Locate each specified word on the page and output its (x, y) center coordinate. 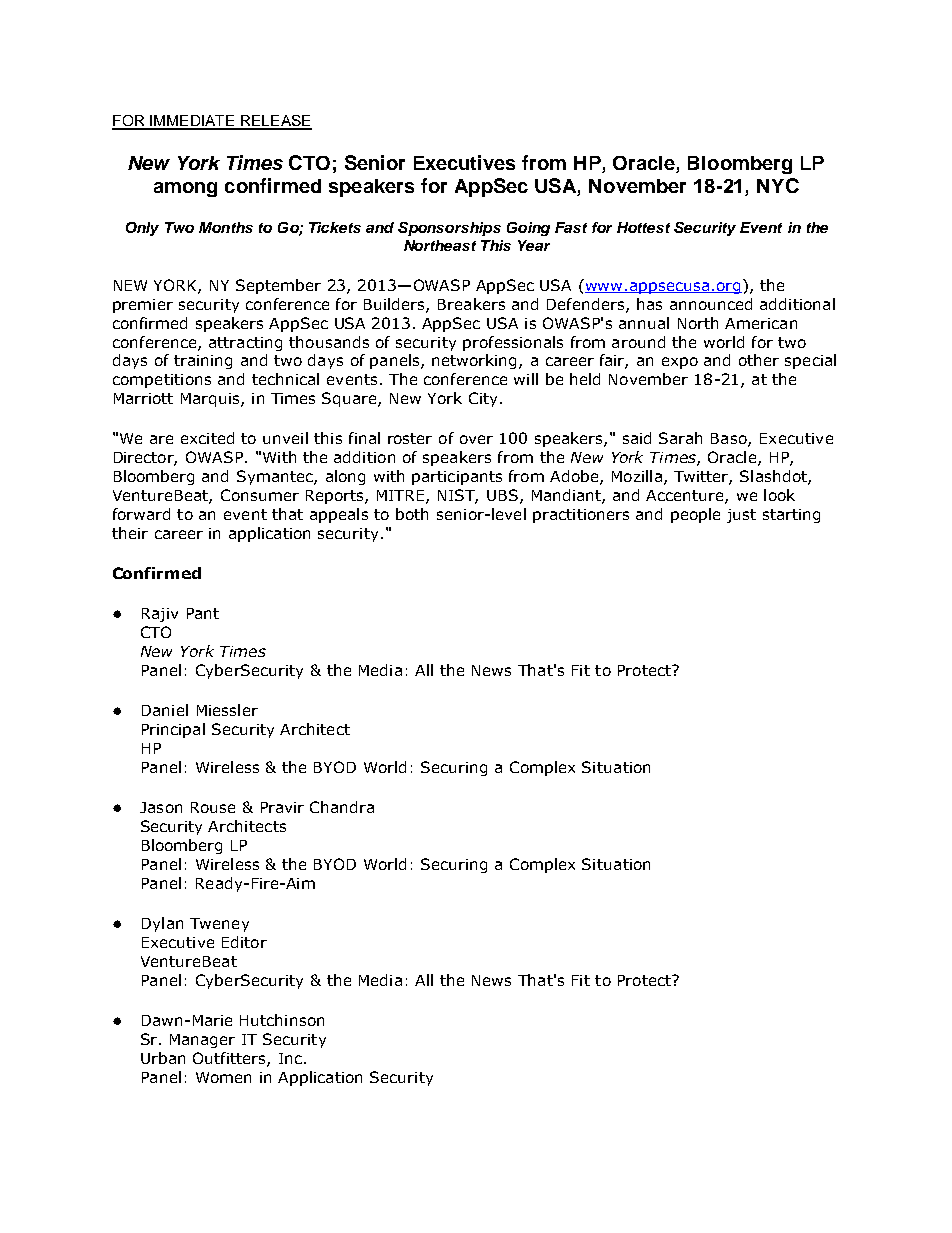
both (412, 514)
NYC (778, 185)
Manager (202, 1041)
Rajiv (160, 615)
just (741, 516)
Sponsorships (449, 229)
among (185, 189)
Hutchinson (282, 1020)
